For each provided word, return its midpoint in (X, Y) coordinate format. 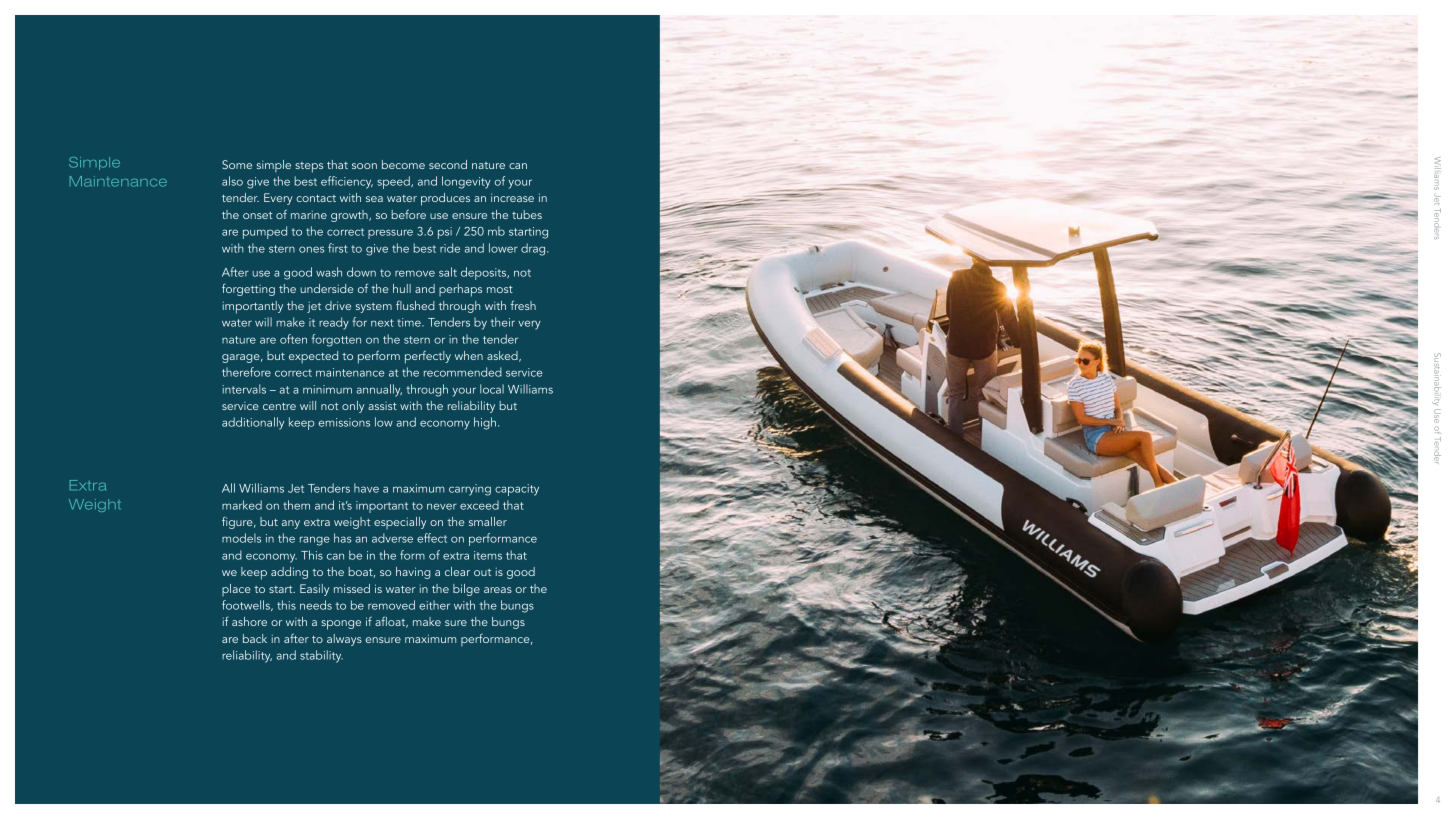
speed (394, 182)
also (232, 181)
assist (382, 406)
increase (512, 197)
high (486, 423)
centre (279, 406)
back (255, 638)
